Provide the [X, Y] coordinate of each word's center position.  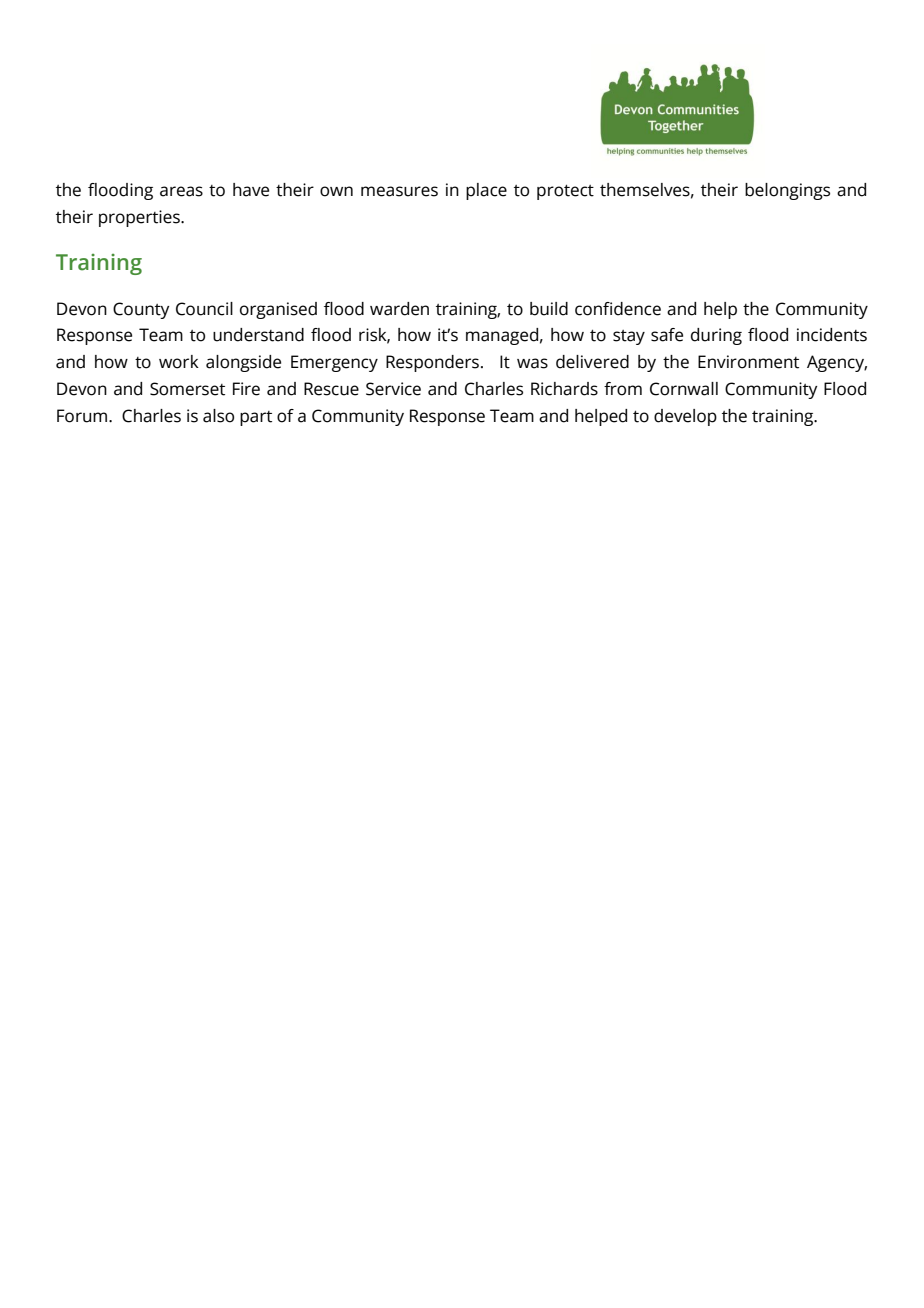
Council [204, 309]
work [179, 362]
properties [140, 218]
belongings [787, 191]
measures [399, 191]
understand [258, 335]
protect [565, 192]
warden [399, 309]
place [486, 191]
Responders [432, 363]
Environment [748, 362]
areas [181, 191]
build [549, 309]
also [218, 416]
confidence [618, 309]
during [716, 336]
